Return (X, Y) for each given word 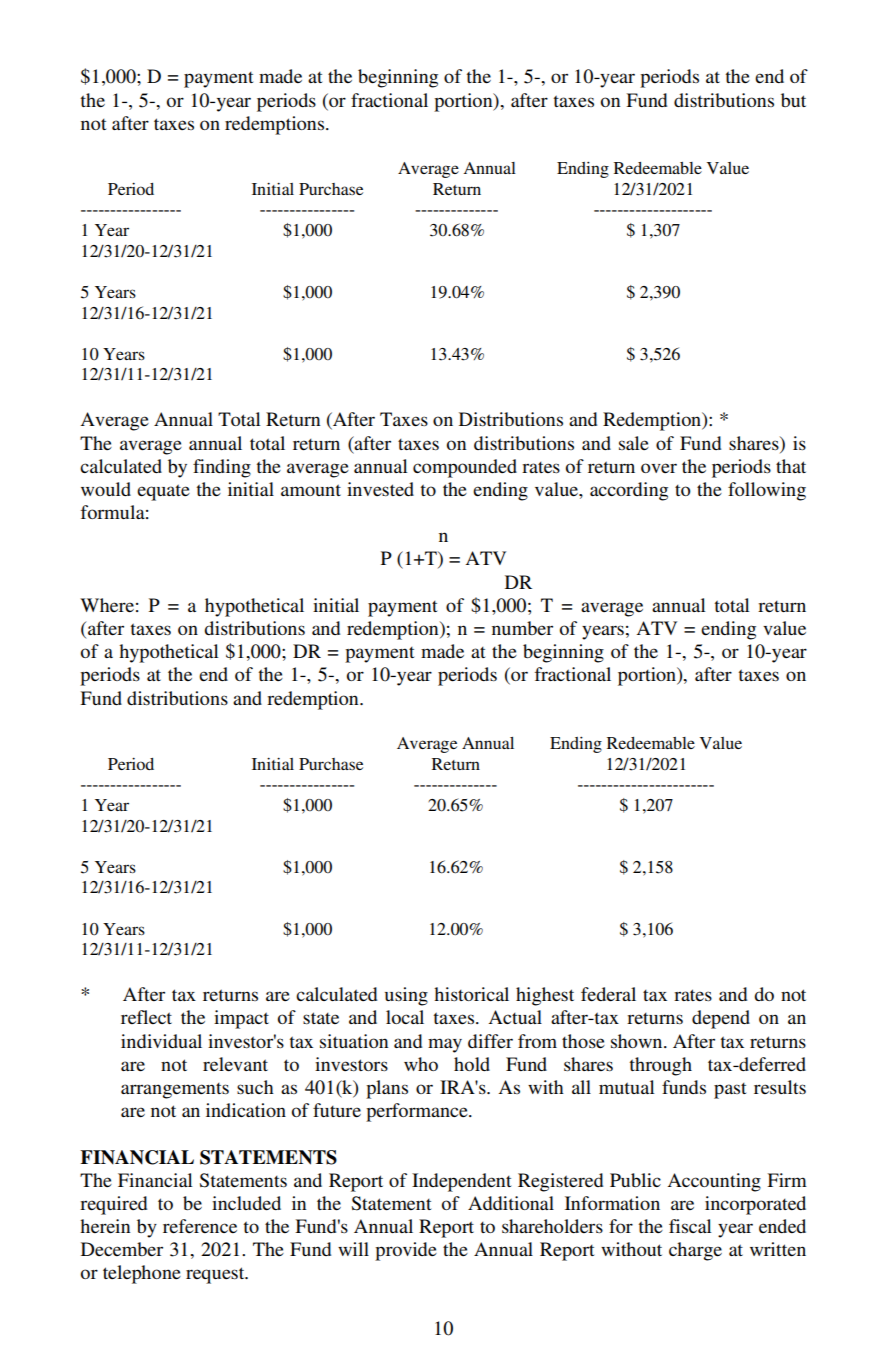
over (659, 468)
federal (608, 994)
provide (406, 1251)
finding (222, 468)
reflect (146, 1017)
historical (471, 994)
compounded (465, 468)
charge (695, 1251)
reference (200, 1226)
